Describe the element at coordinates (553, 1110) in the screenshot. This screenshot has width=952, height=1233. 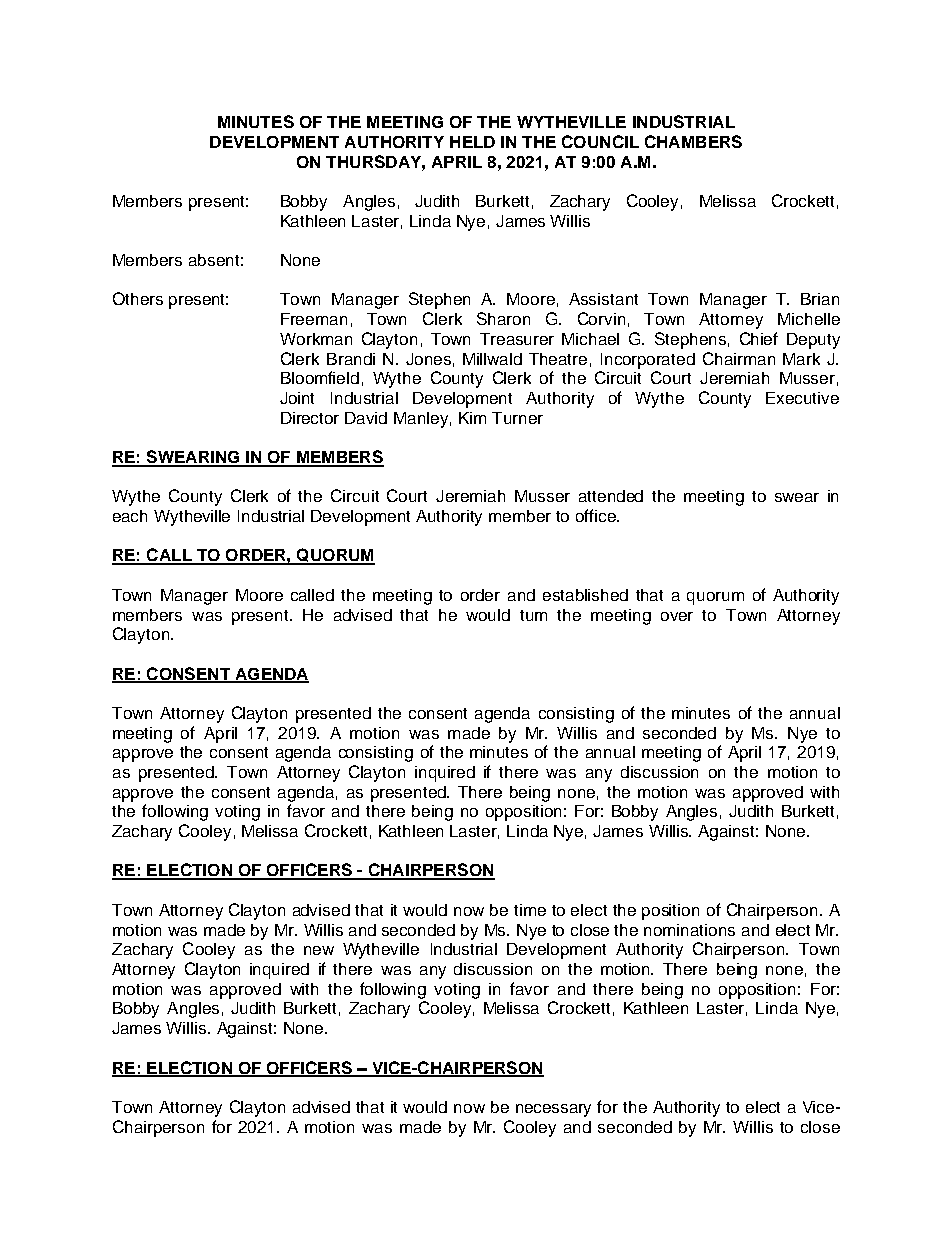
I see `necessary` at that location.
